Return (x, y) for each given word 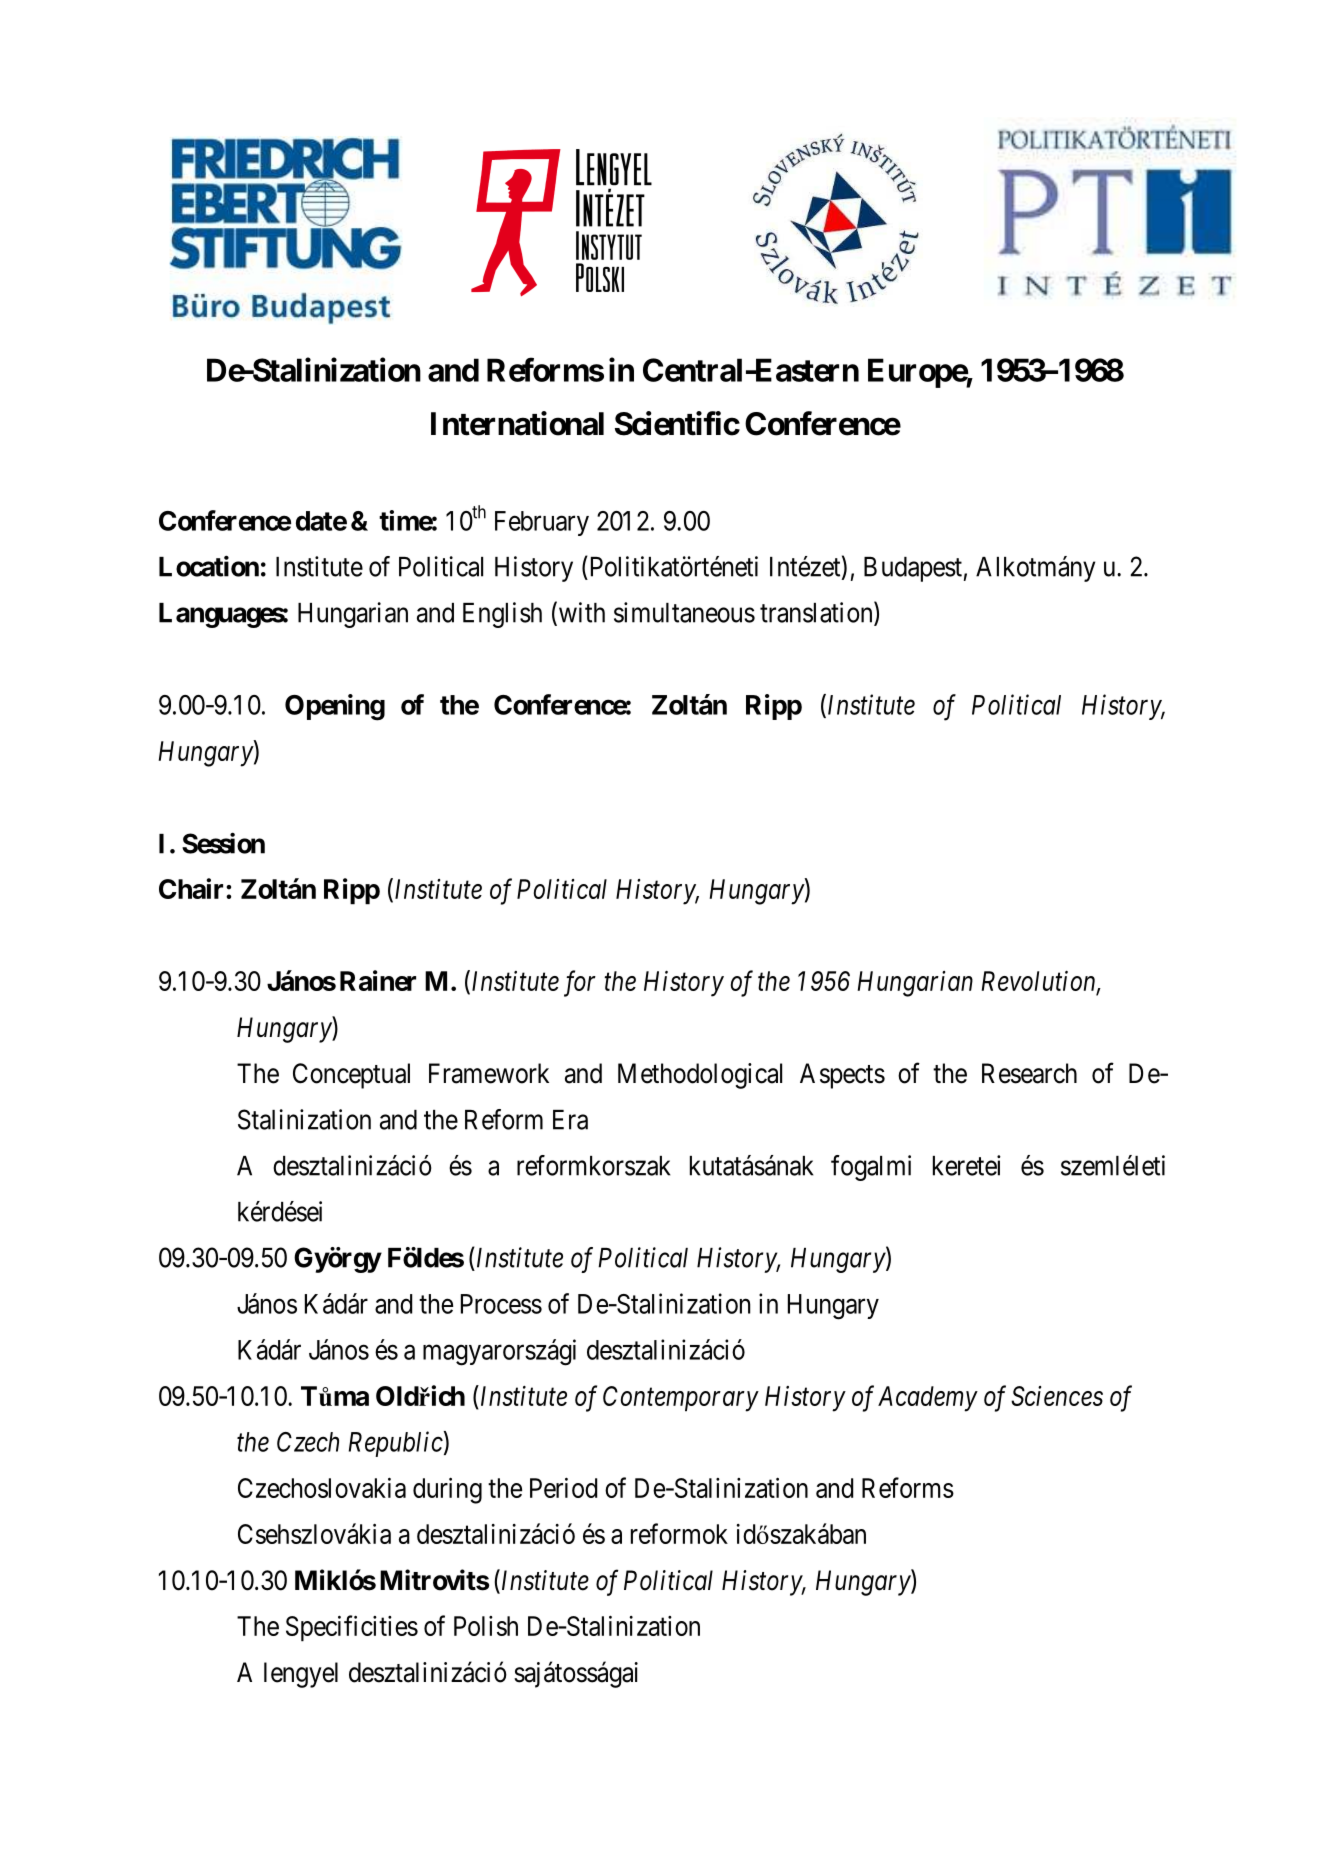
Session (223, 843)
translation (817, 613)
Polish (486, 1626)
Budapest (913, 569)
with (580, 613)
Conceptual (351, 1076)
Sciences (1057, 1396)
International (517, 423)
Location (209, 566)
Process (501, 1304)
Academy (928, 1399)
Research (1029, 1073)
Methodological (700, 1076)
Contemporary (681, 1399)
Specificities (352, 1628)
